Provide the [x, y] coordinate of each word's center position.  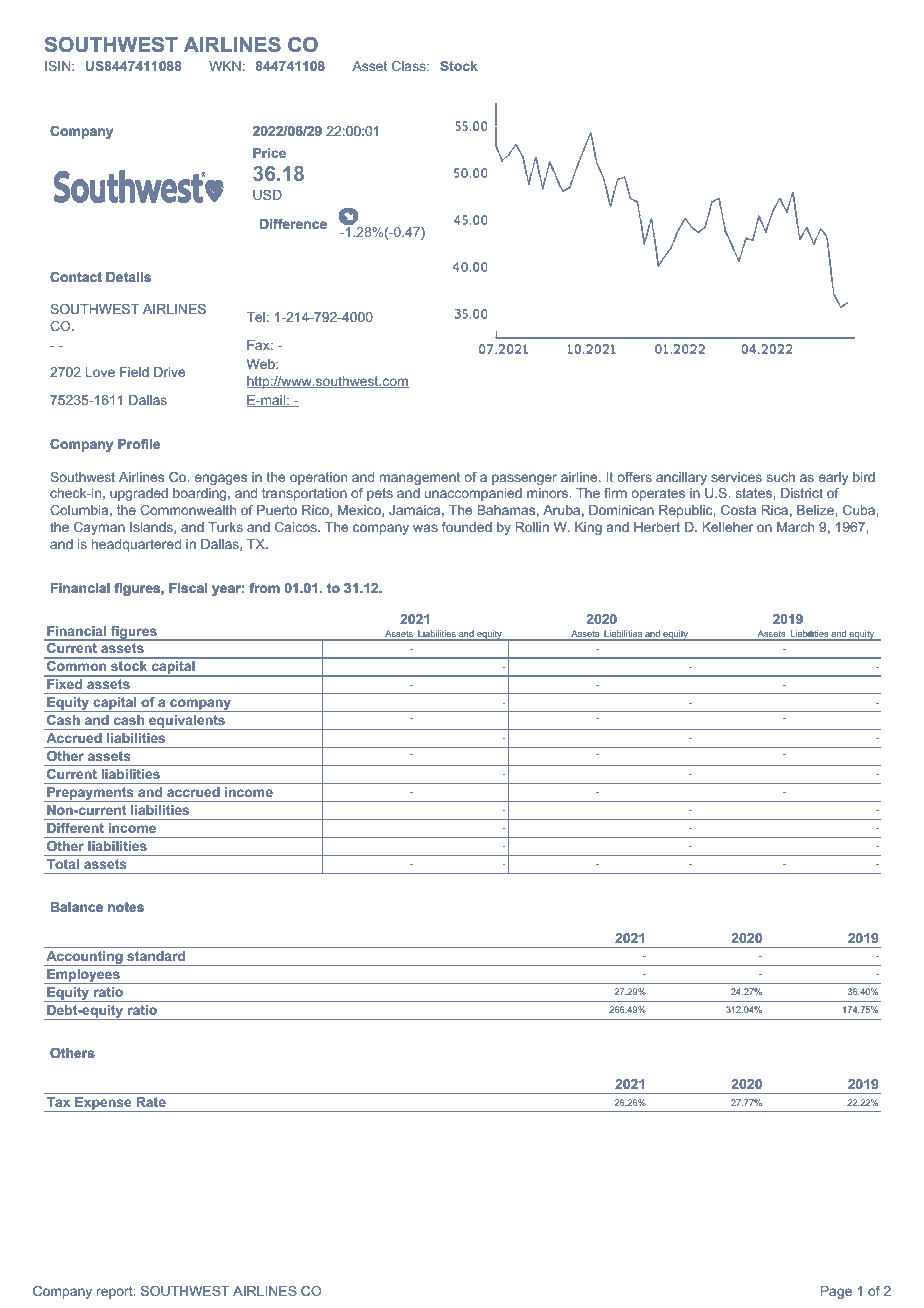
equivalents [187, 722]
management [420, 478]
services [736, 477]
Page [836, 1292]
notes [126, 907]
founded [467, 527]
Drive [169, 372]
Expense [103, 1104]
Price [269, 153]
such [781, 477]
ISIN [59, 66]
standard [156, 956]
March [795, 527]
